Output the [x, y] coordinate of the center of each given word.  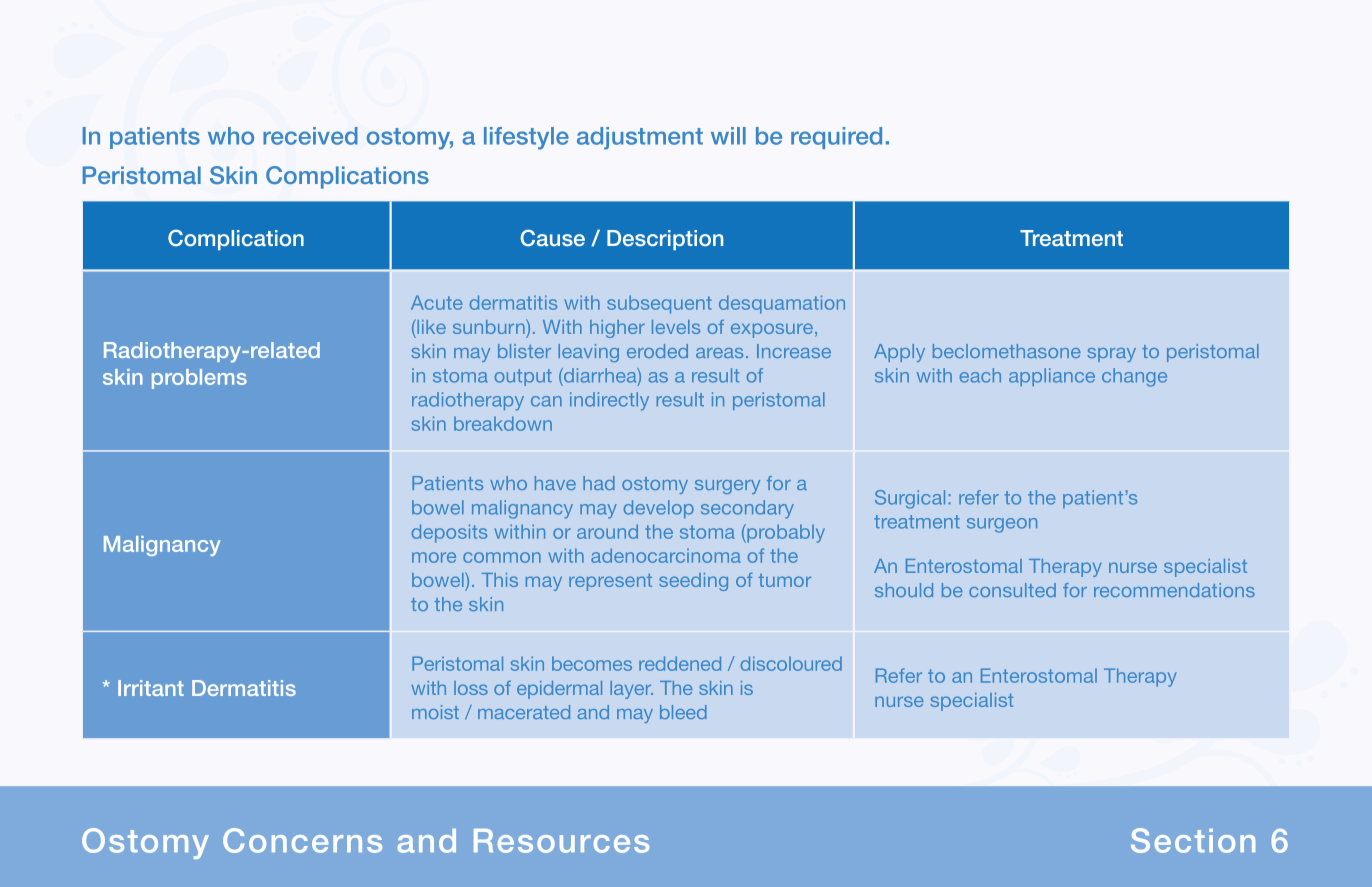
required [836, 138]
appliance [1052, 377]
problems [199, 379]
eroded [657, 351]
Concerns [302, 840]
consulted [1012, 590]
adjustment [640, 138]
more [434, 557]
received [310, 136]
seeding [693, 582]
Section [1193, 840]
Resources [561, 841]
